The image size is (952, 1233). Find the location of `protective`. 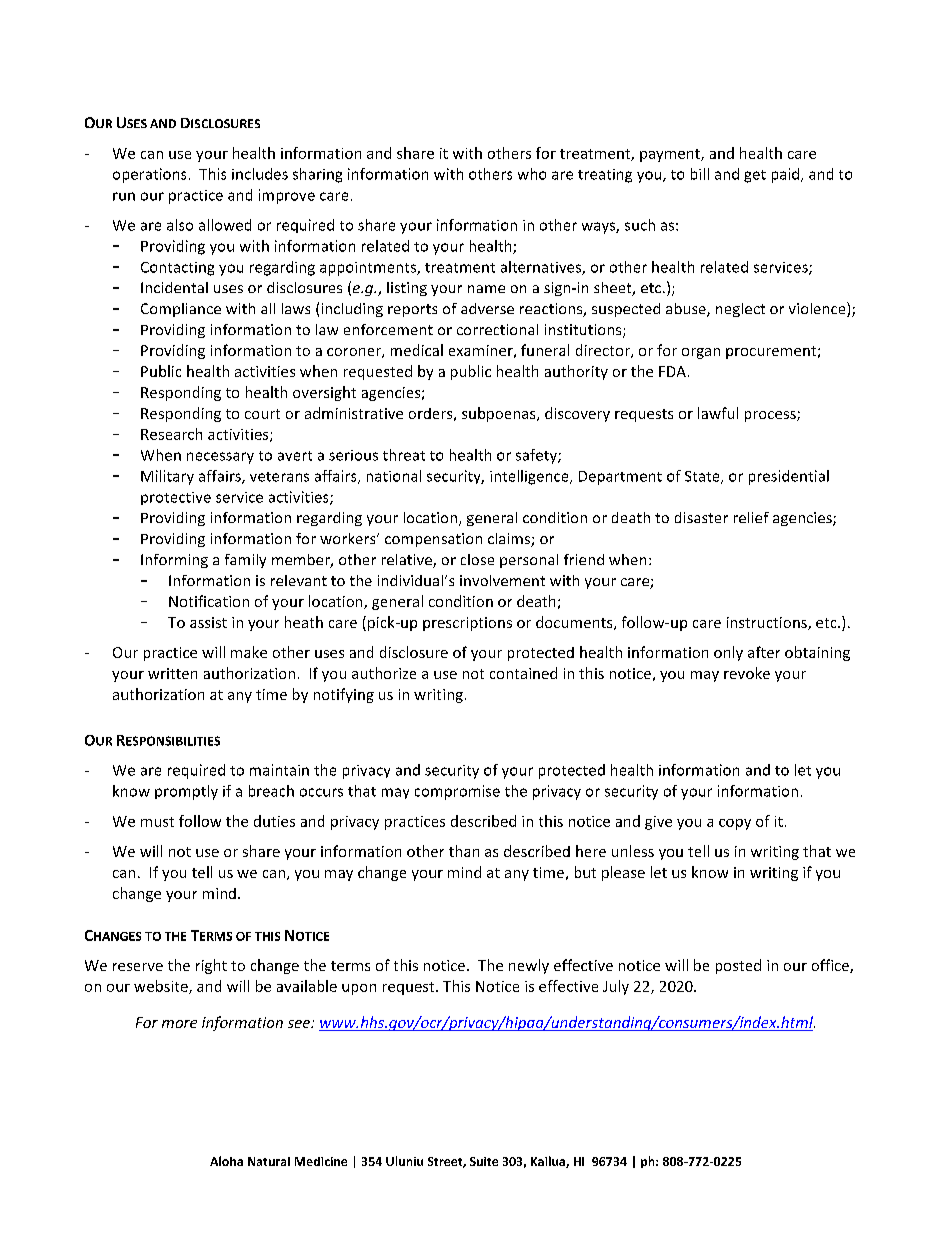

protective is located at coordinates (176, 498).
